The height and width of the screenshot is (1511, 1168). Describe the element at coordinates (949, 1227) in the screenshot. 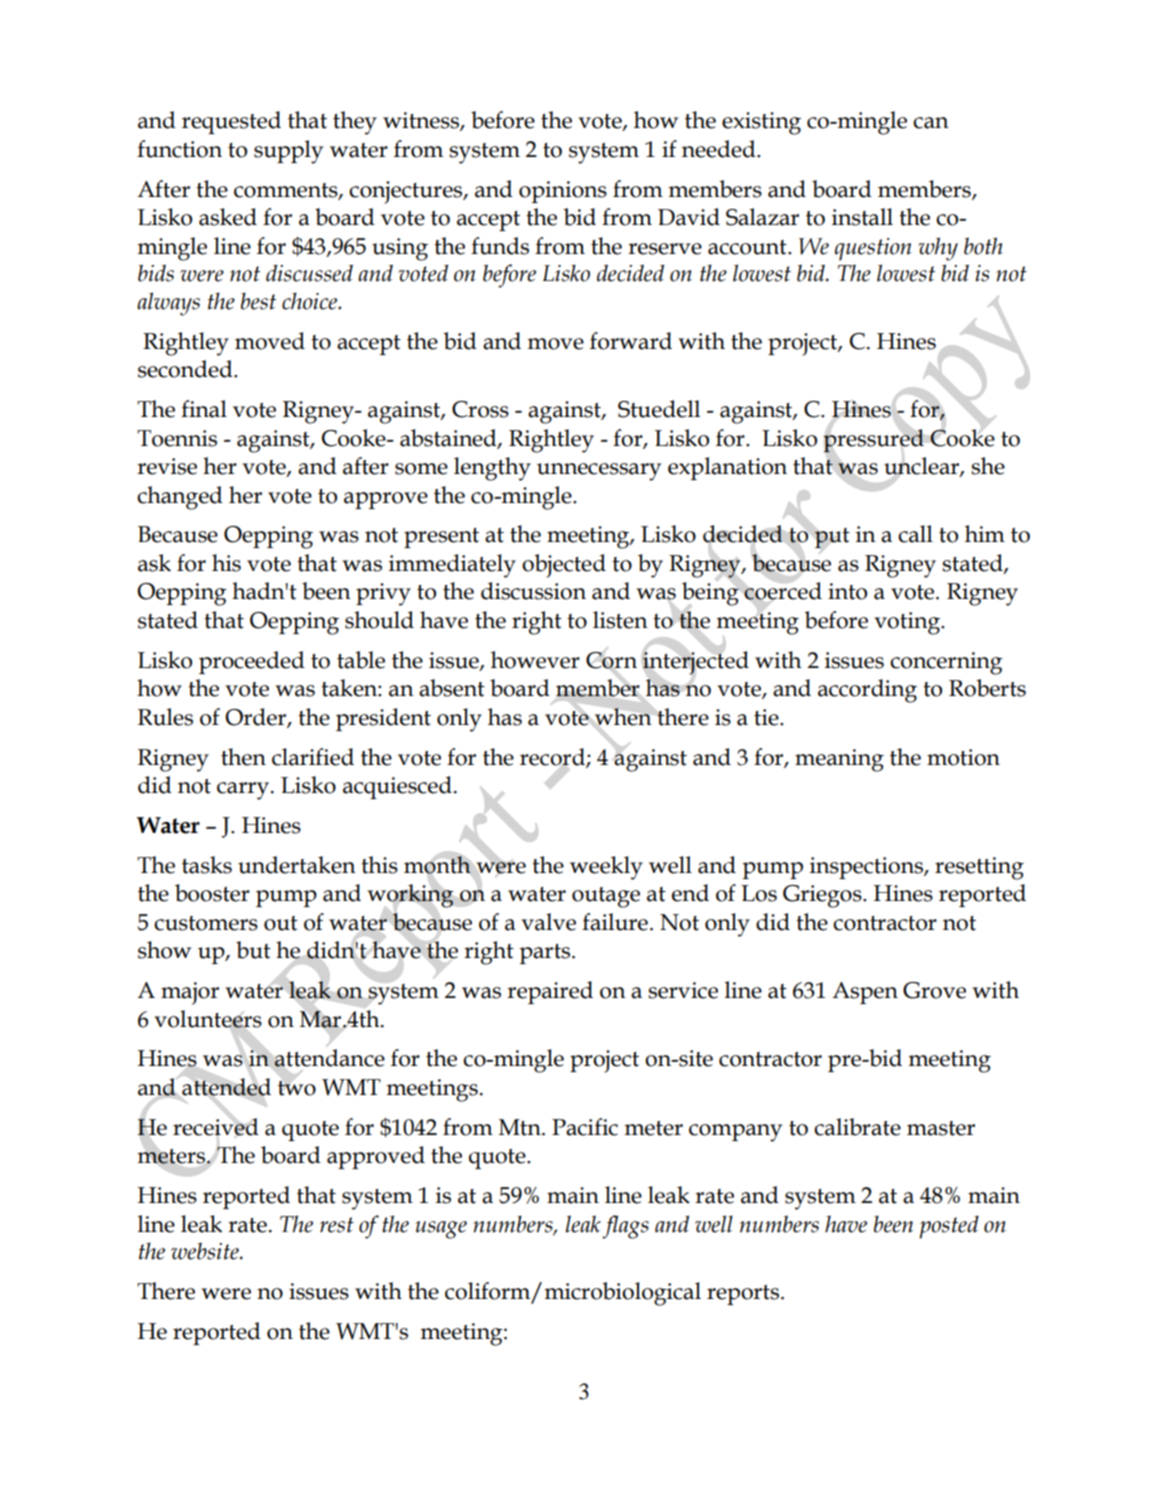

I see `posted` at that location.
